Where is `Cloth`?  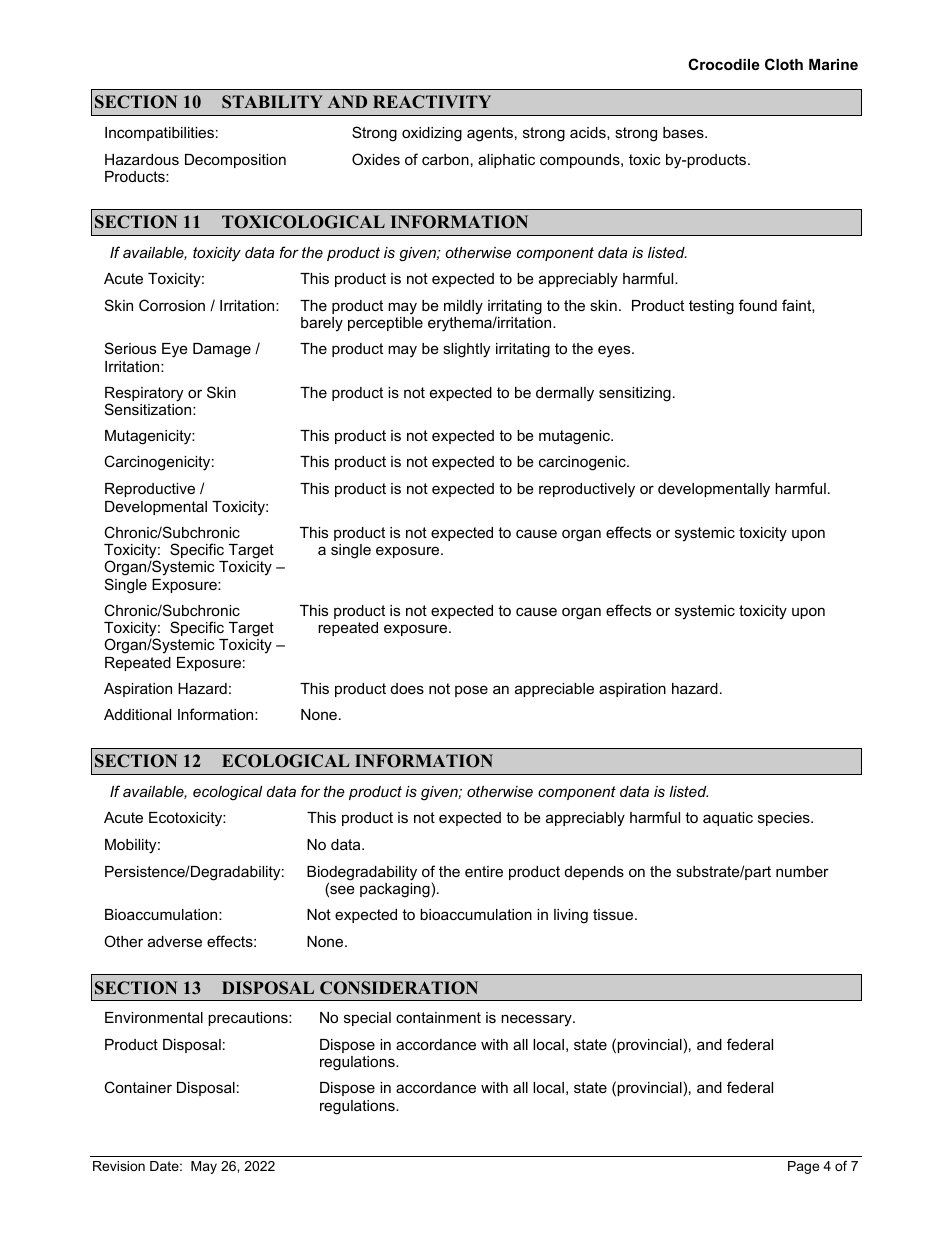
Cloth is located at coordinates (784, 64).
